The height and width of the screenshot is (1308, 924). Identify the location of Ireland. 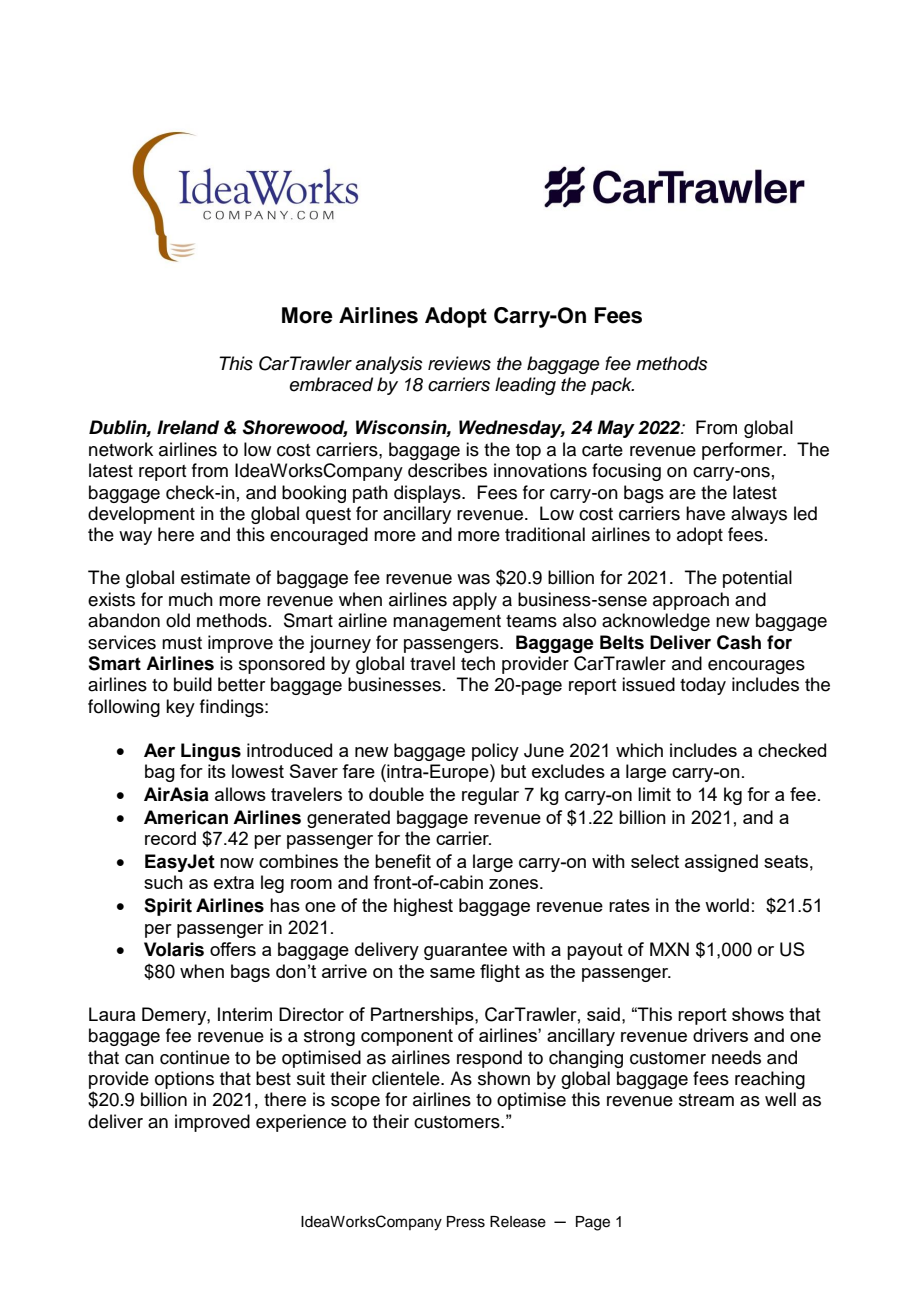
(188, 427).
